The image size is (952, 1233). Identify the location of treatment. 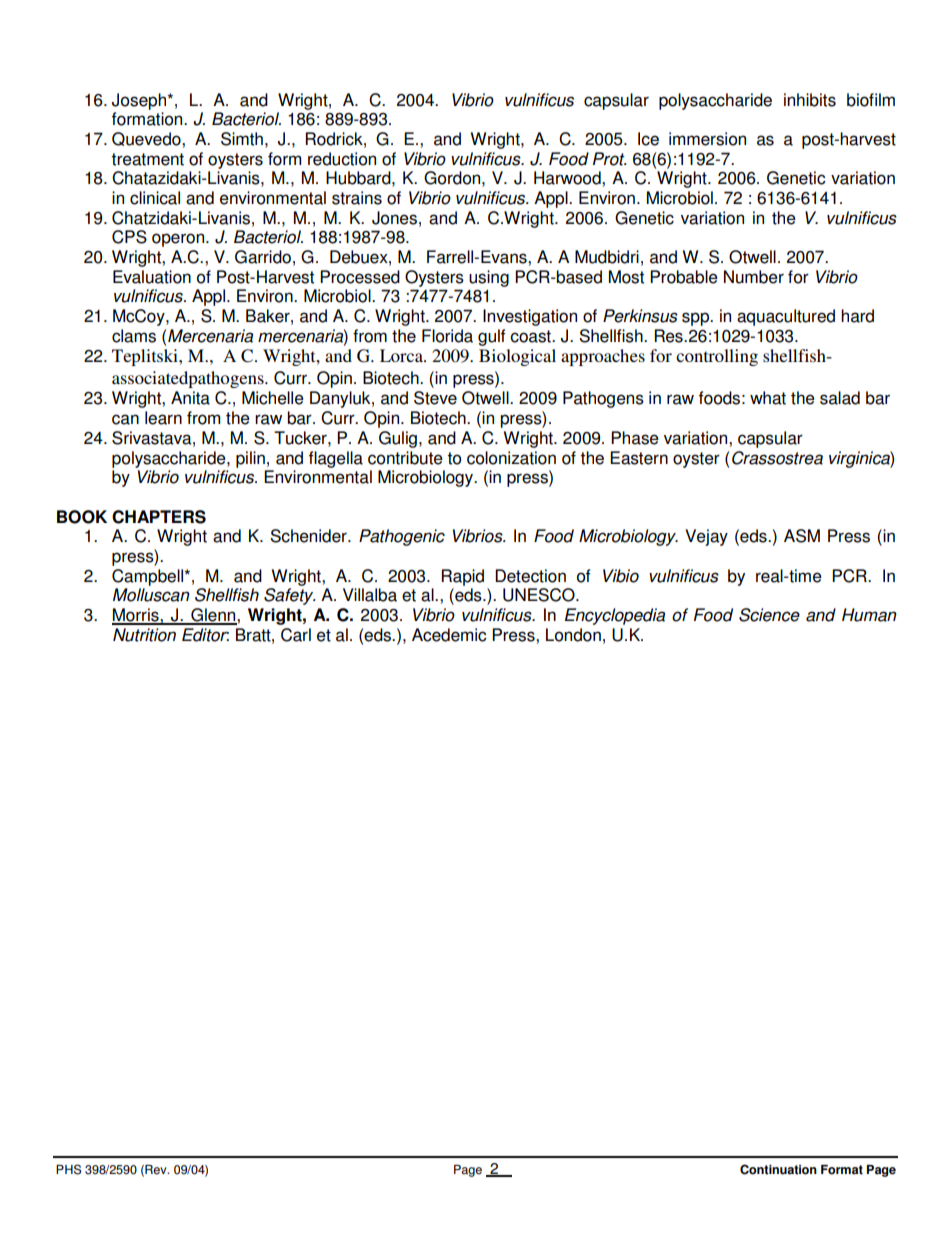
(147, 159).
